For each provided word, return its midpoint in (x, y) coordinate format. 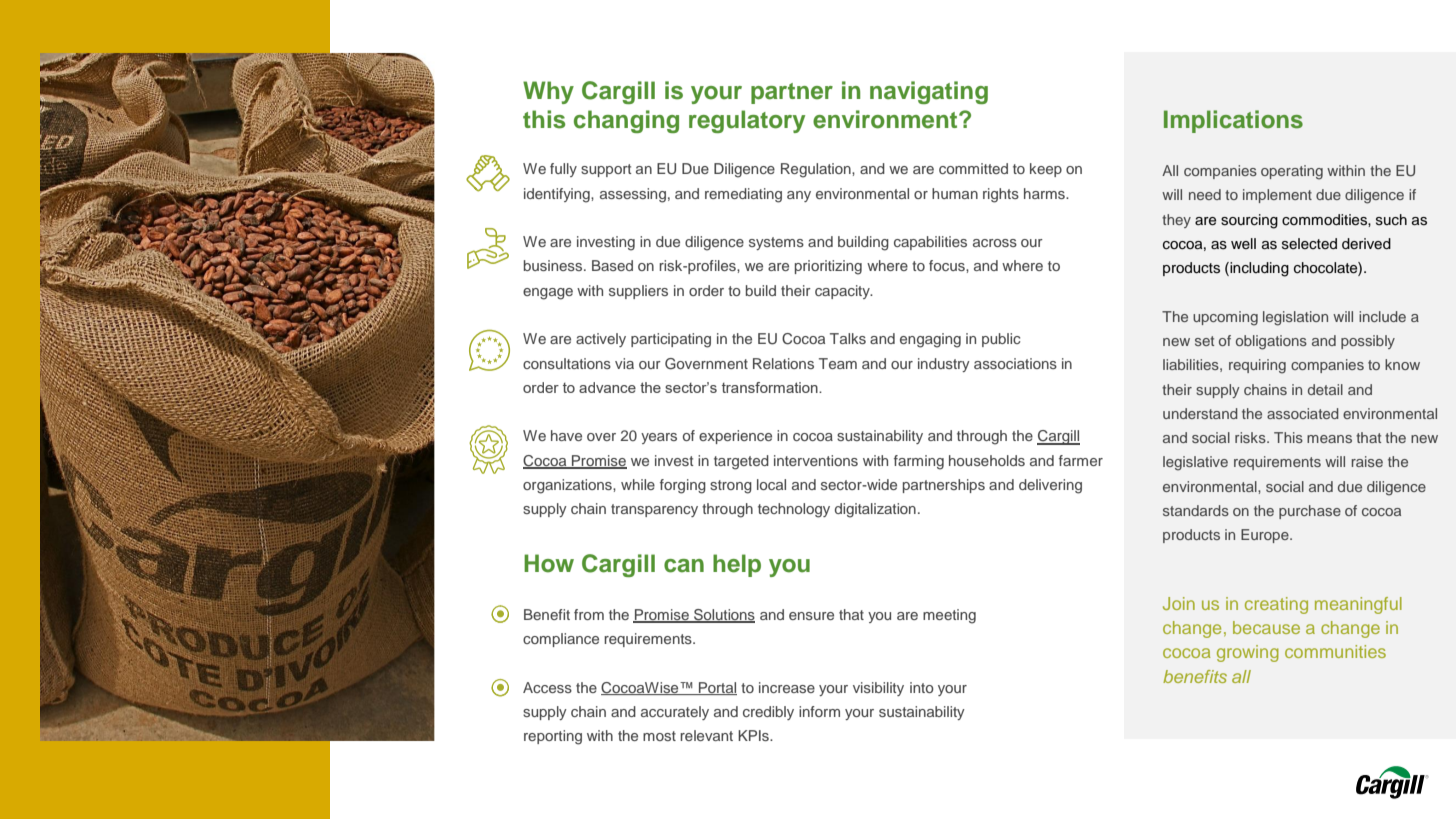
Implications (1233, 121)
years (659, 438)
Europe (1266, 536)
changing (626, 121)
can (684, 566)
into (922, 687)
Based (612, 265)
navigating (929, 92)
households (987, 460)
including (1258, 269)
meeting (949, 616)
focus (948, 265)
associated (1303, 413)
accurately (675, 713)
